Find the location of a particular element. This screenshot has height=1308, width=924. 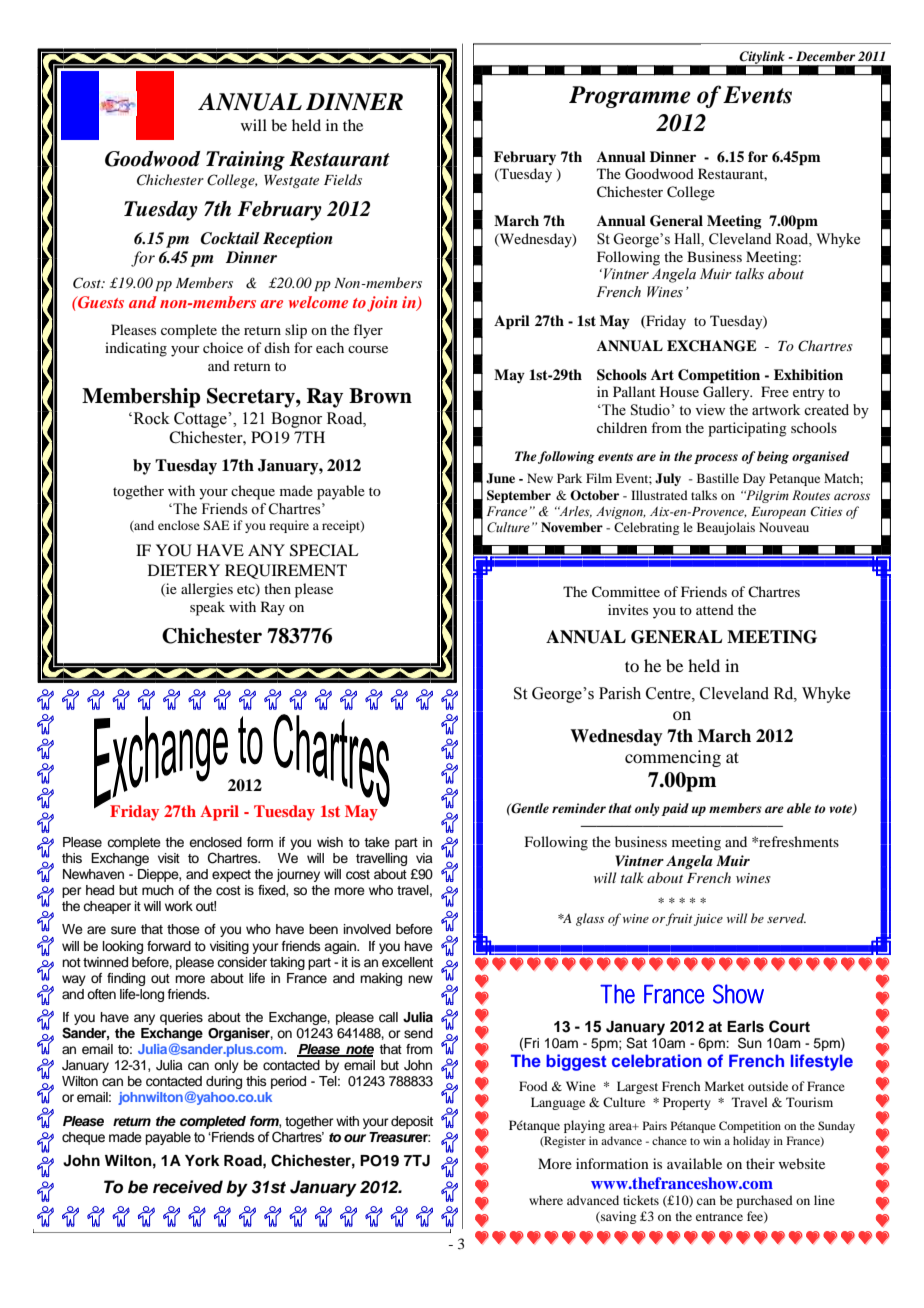

invites is located at coordinates (628, 609).
